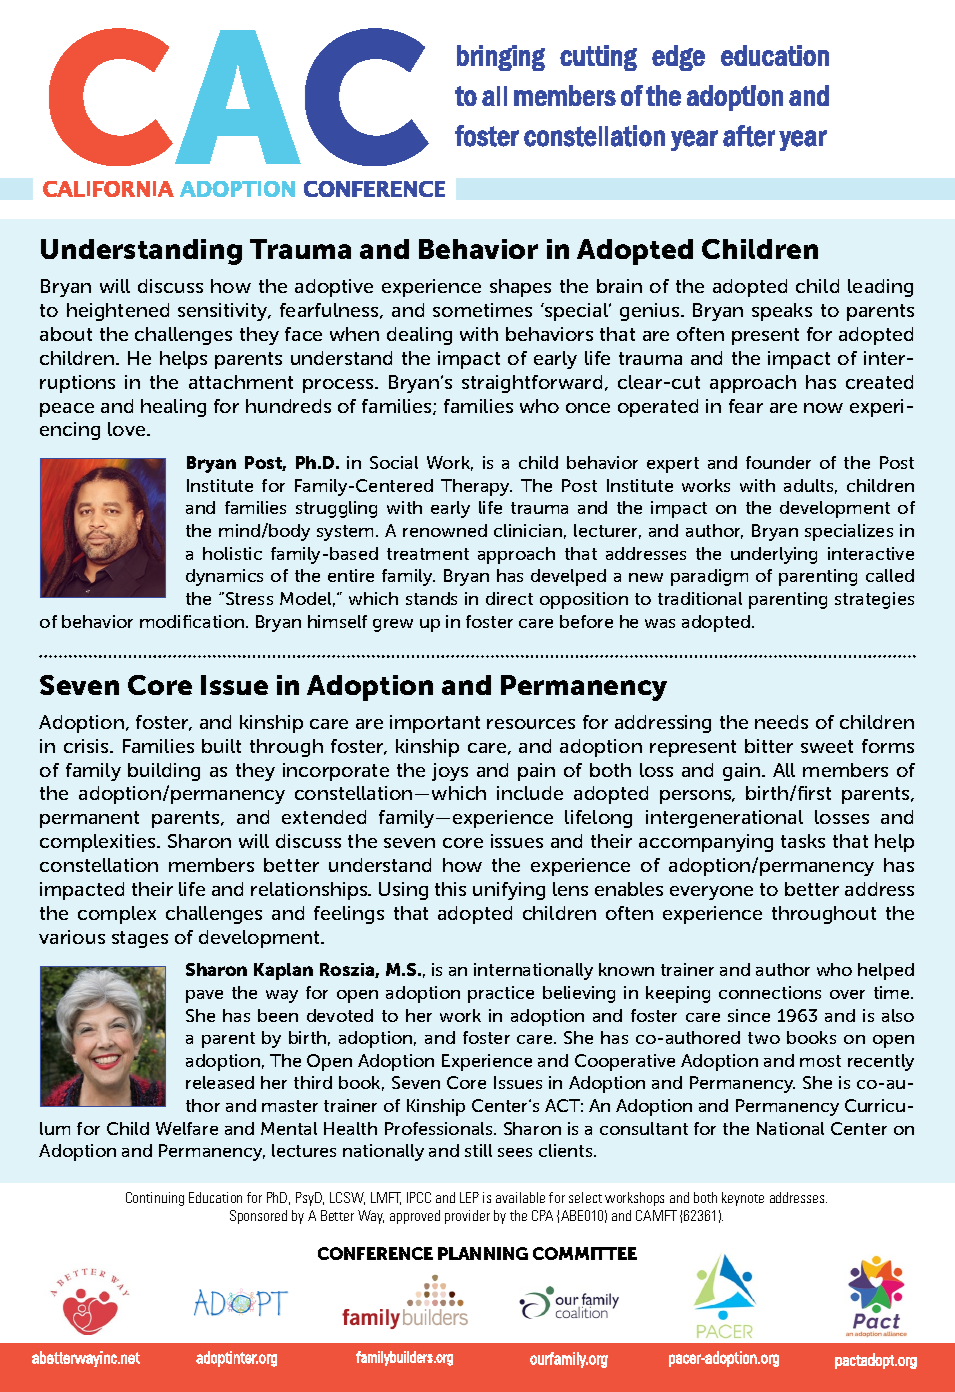  I want to click on building, so click(164, 772).
